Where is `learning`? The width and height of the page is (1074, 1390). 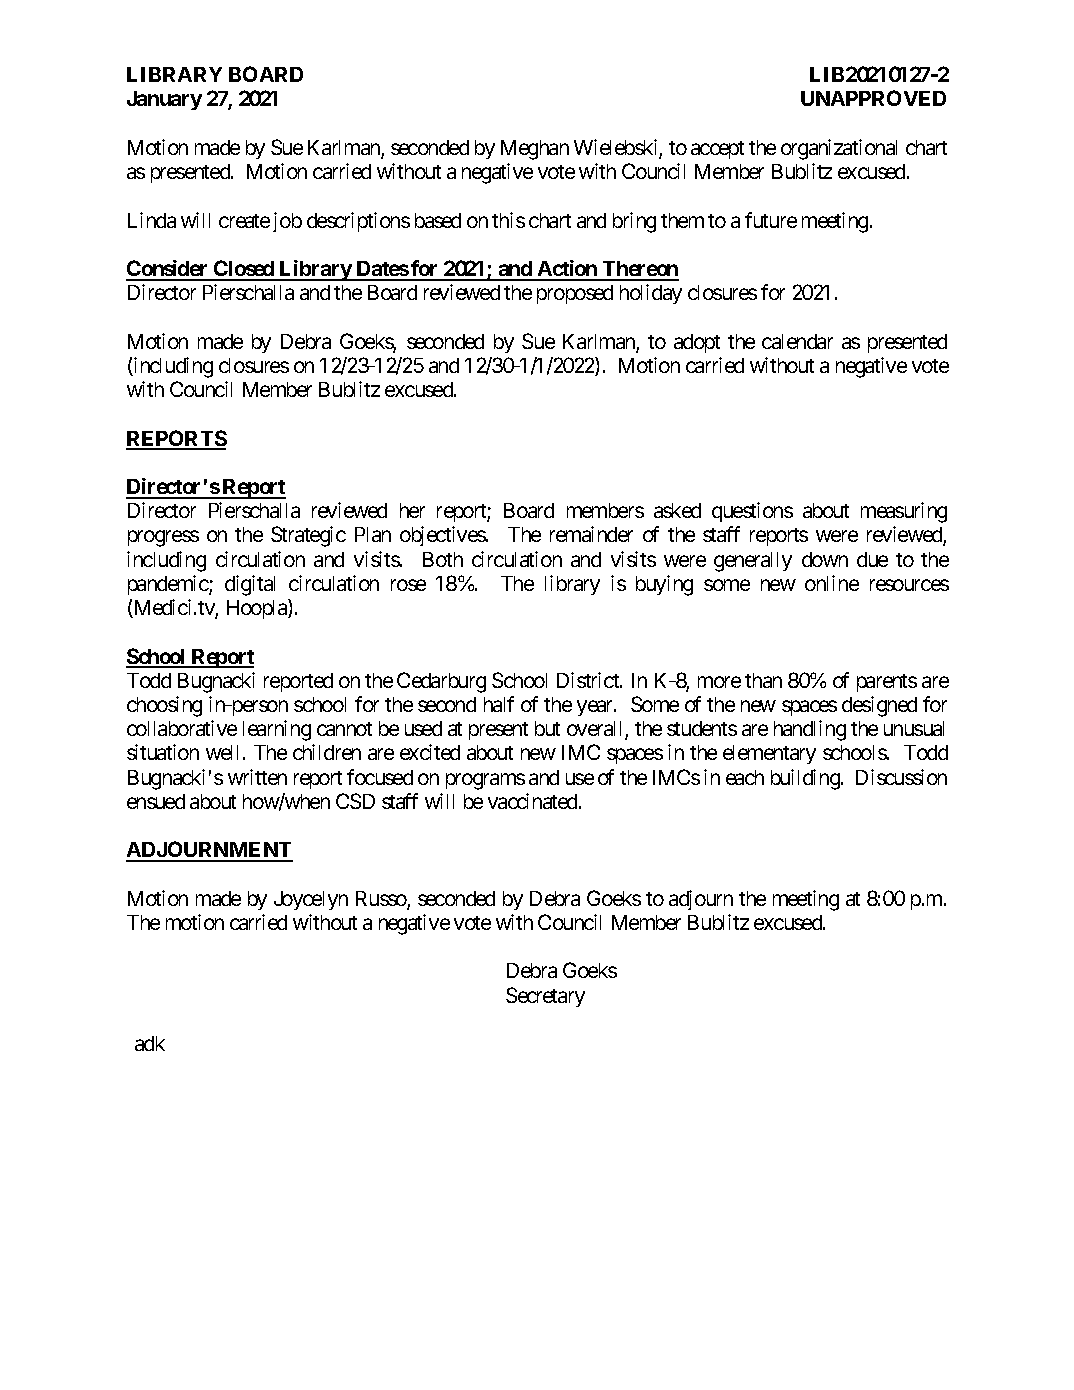
learning is located at coordinates (277, 730).
